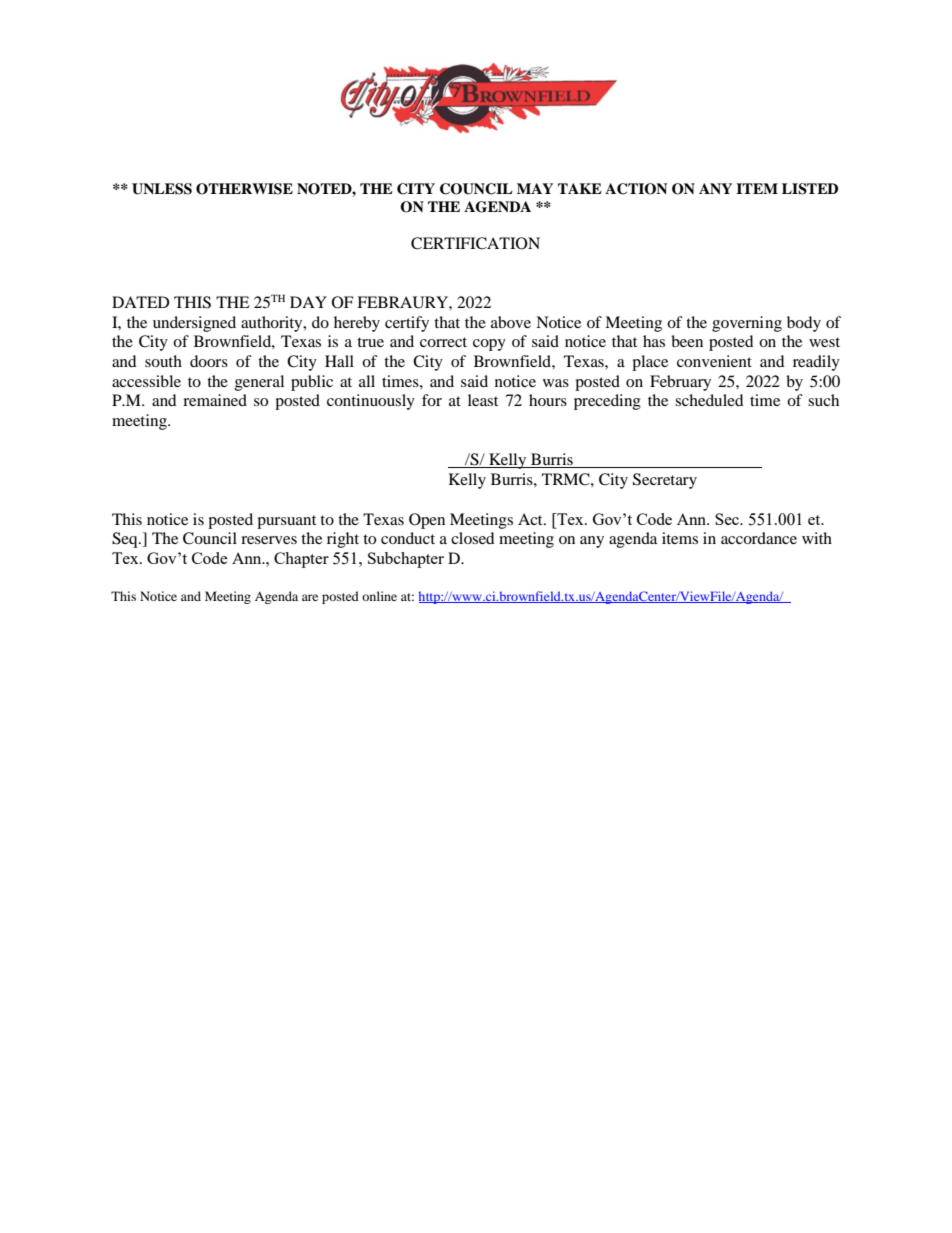 This screenshot has width=952, height=1233. Describe the element at coordinates (215, 400) in the screenshot. I see `remained` at that location.
